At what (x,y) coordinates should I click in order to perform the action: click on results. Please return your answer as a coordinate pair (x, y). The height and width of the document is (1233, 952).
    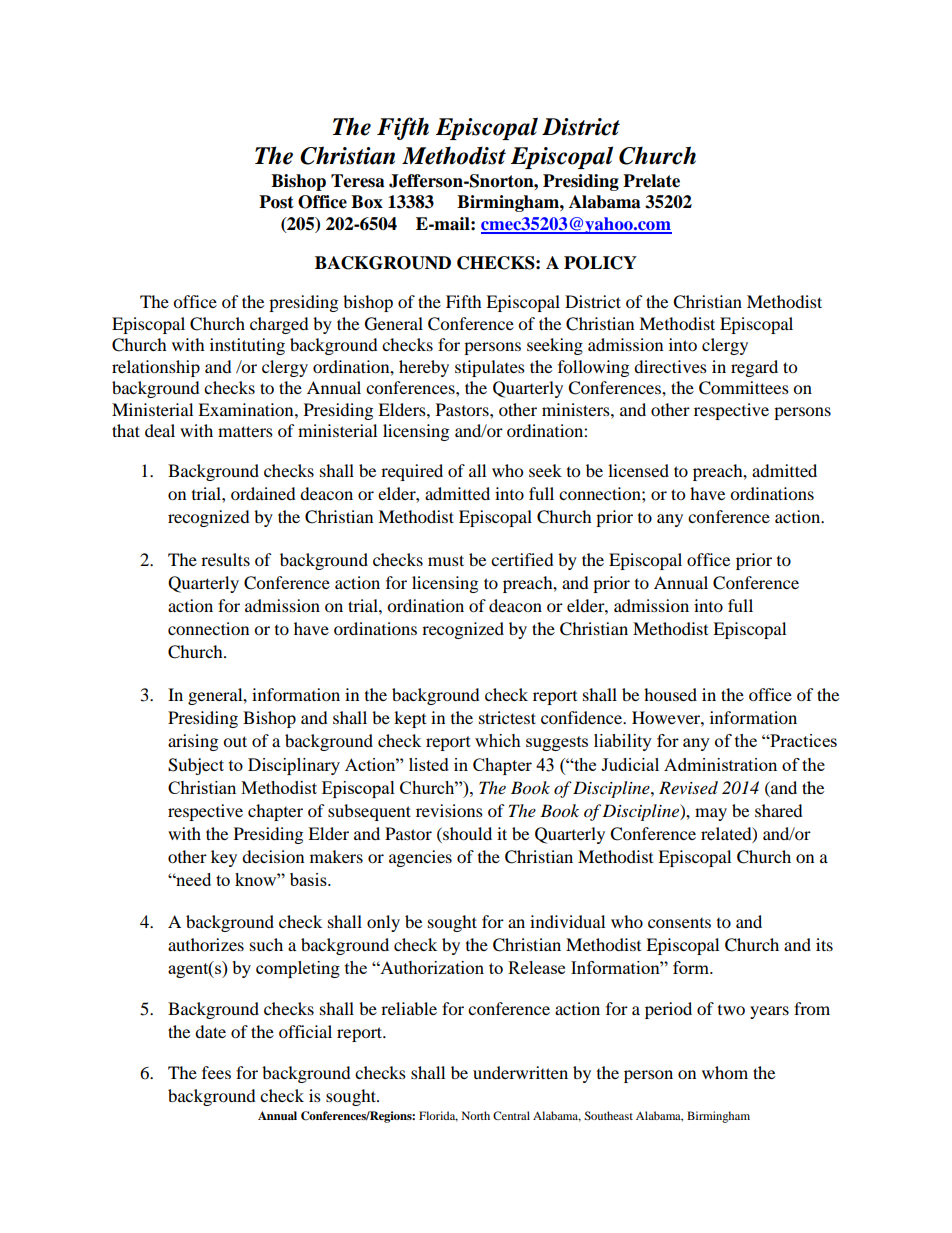
    Looking at the image, I should click on (225, 559).
